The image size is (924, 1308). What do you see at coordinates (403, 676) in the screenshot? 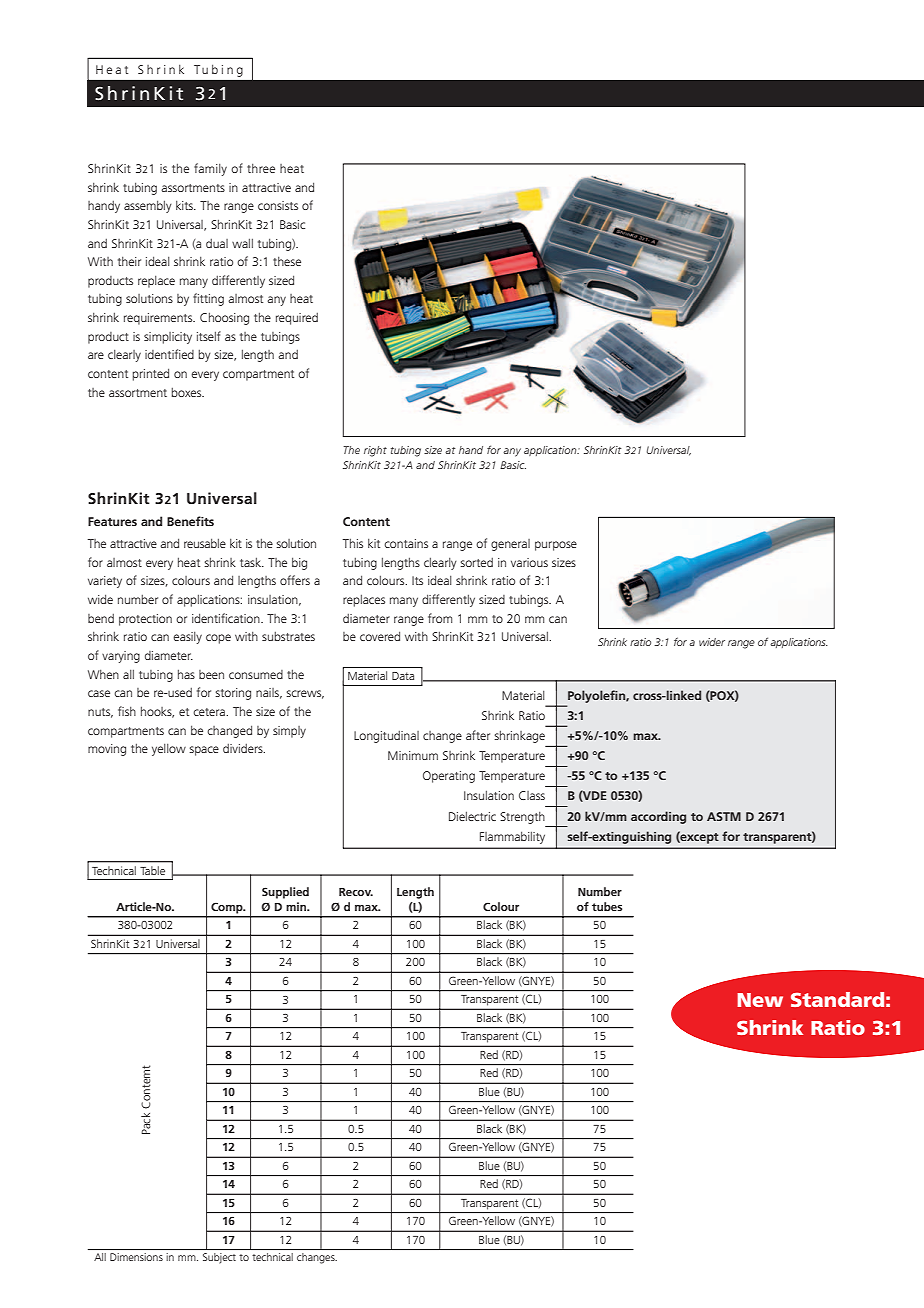
I see `Data` at bounding box center [403, 676].
